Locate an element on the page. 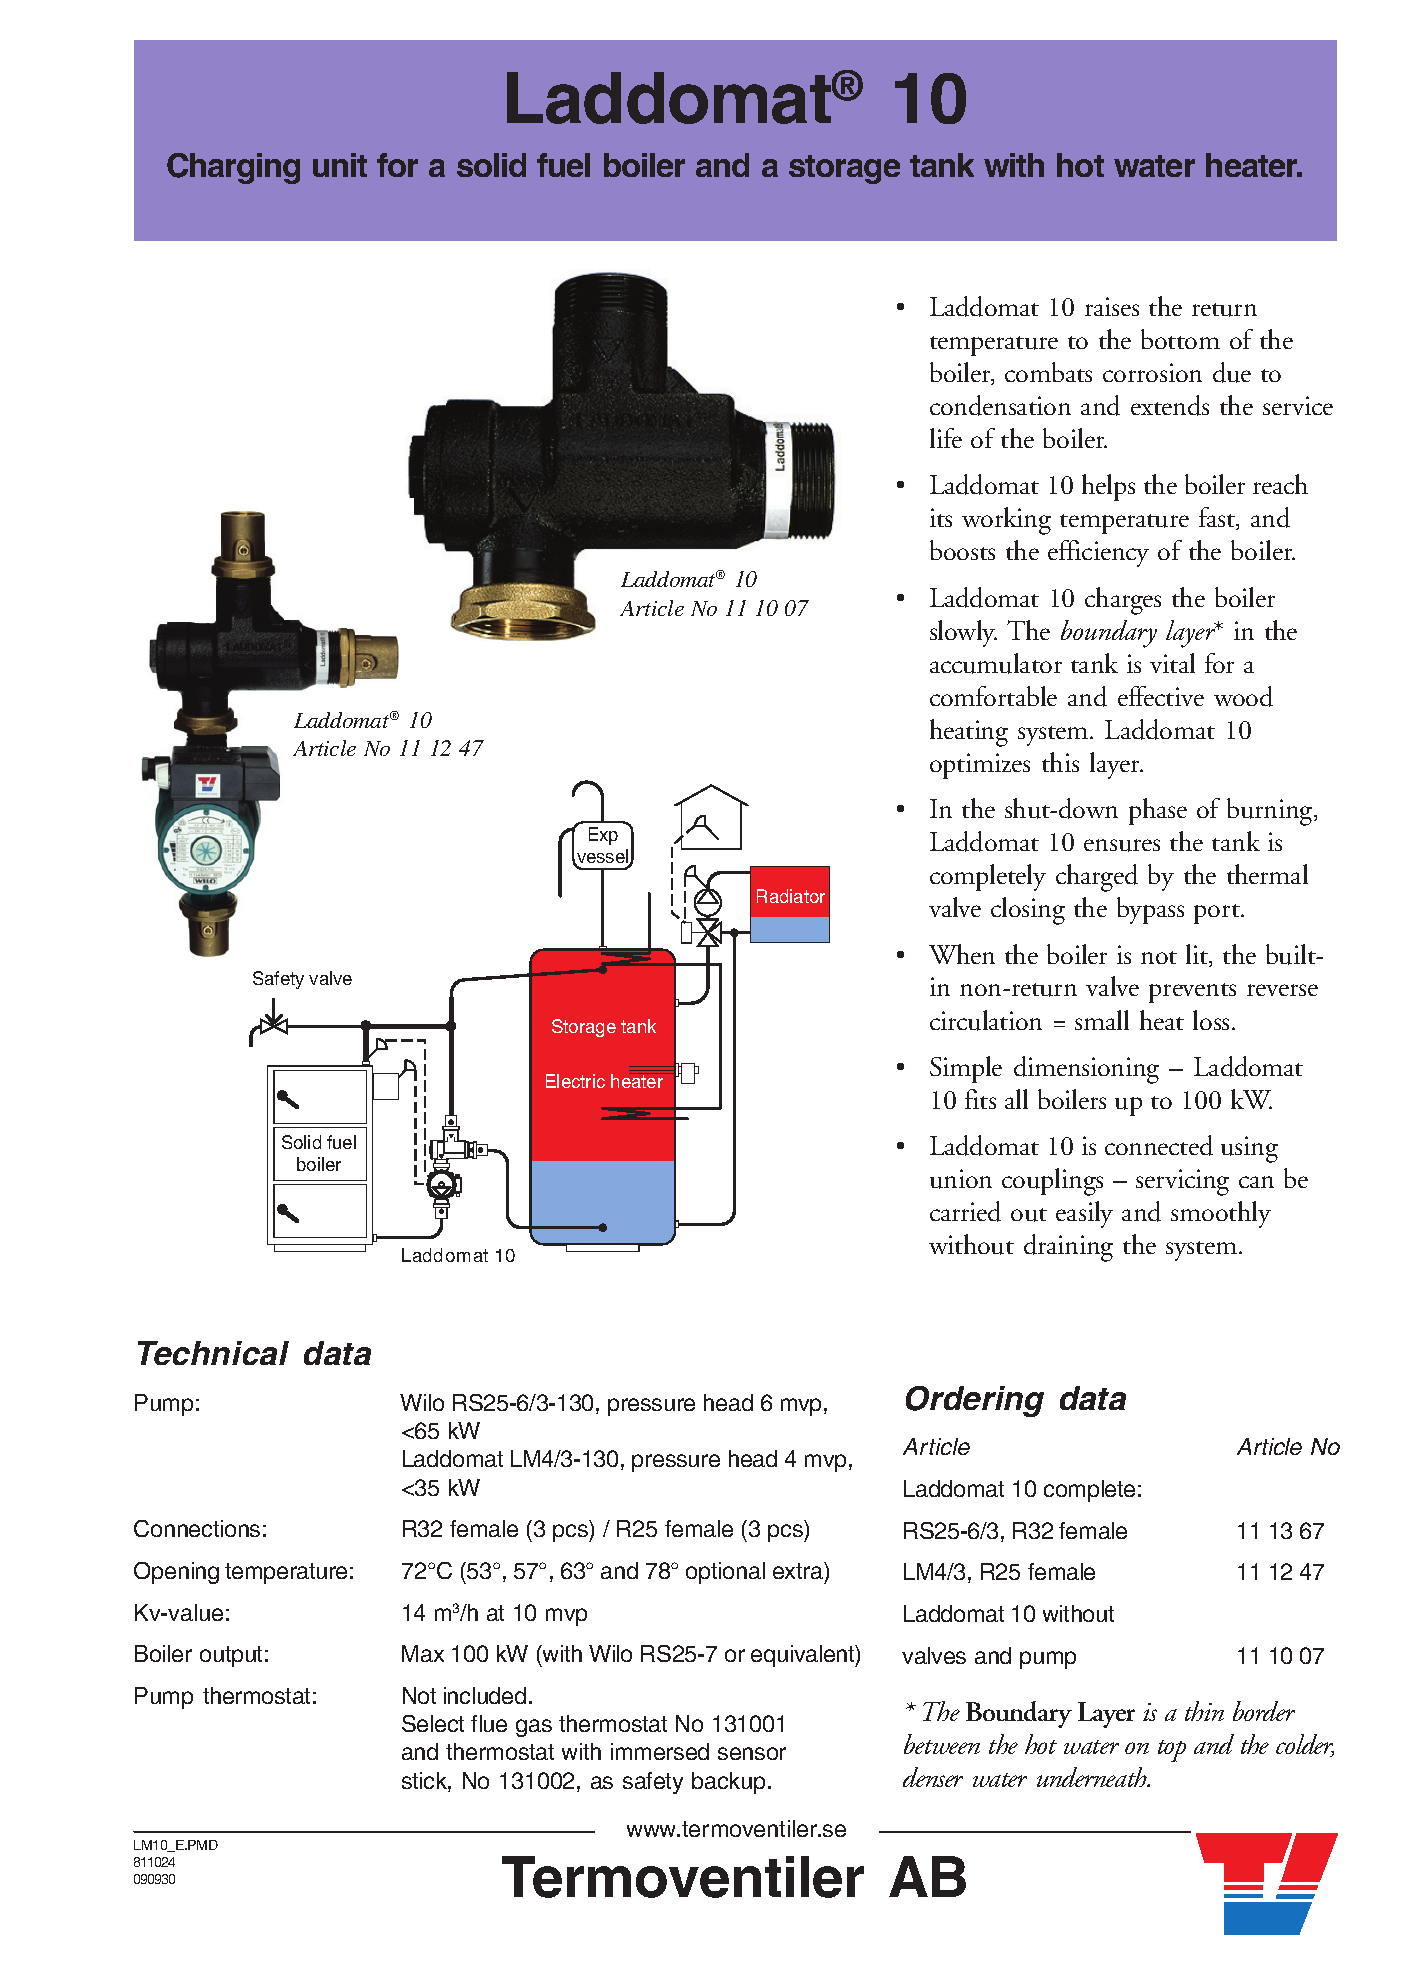 The height and width of the page is (1986, 1404). Electric is located at coordinates (575, 1081).
